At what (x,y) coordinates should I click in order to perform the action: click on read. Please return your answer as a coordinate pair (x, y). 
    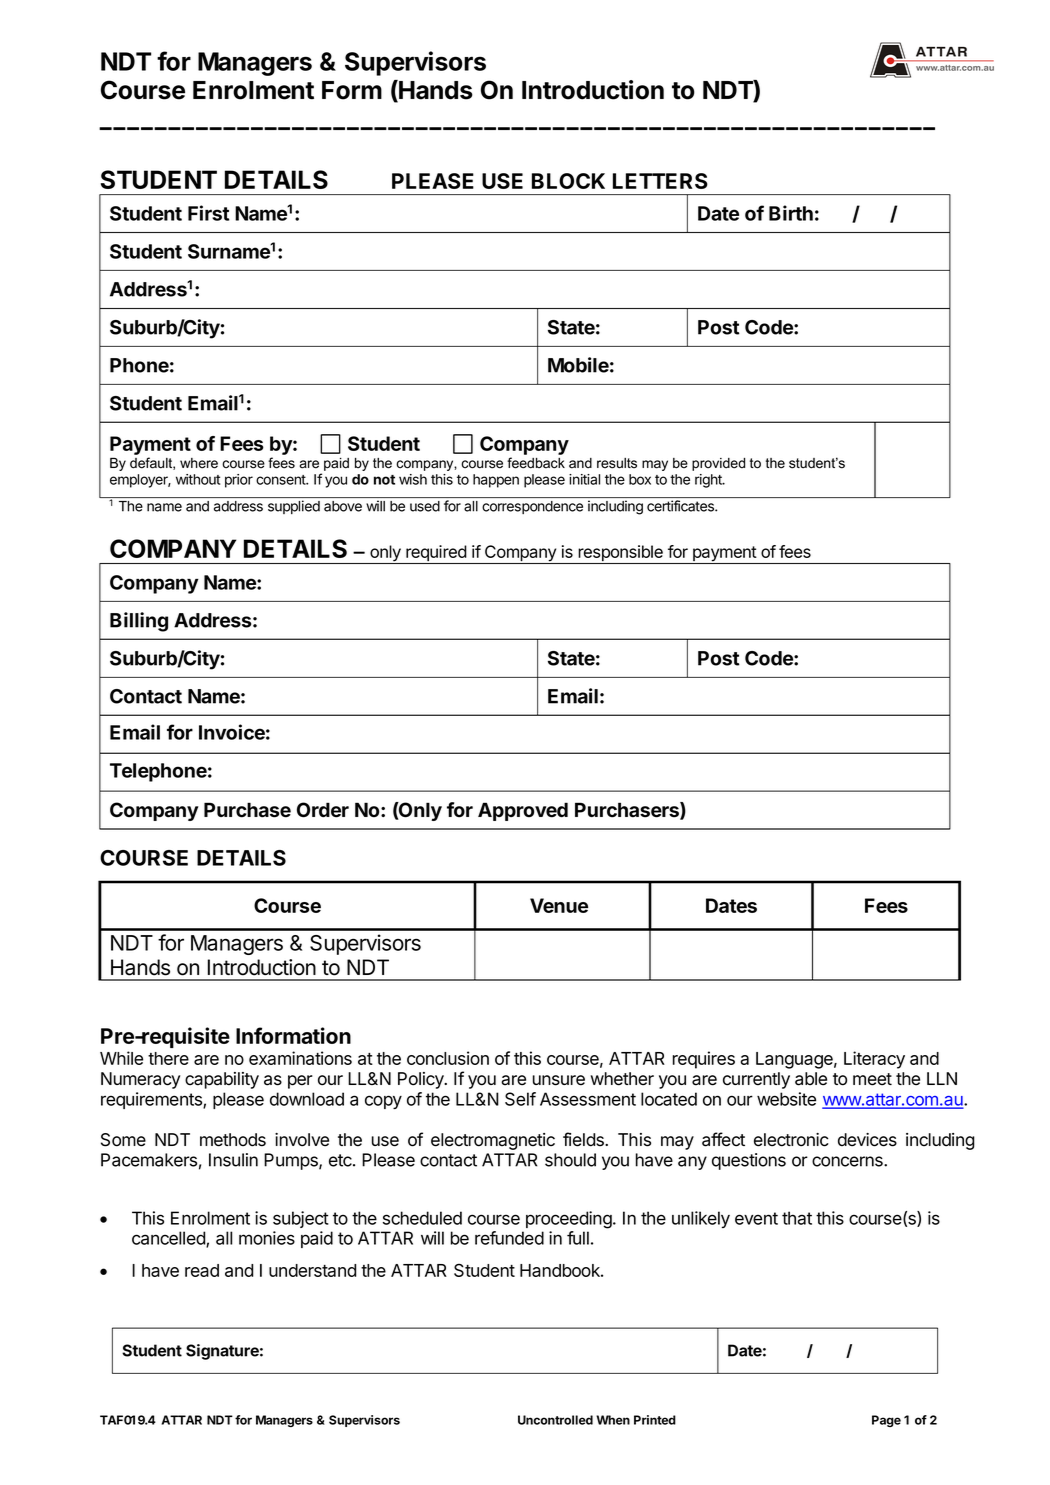
    Looking at the image, I should click on (202, 1270).
